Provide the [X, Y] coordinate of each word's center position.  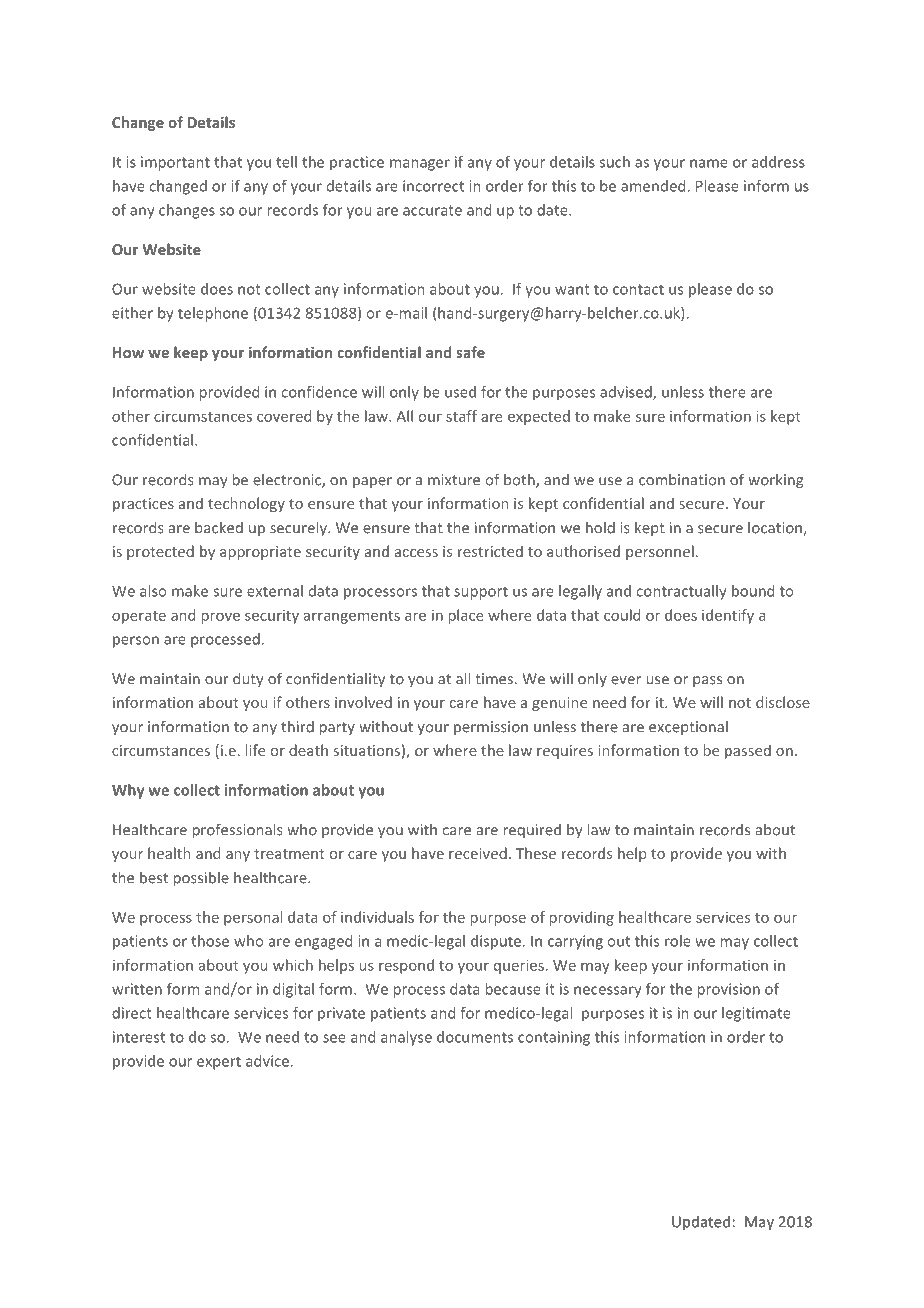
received [478, 853]
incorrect [433, 186]
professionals [238, 831]
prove [221, 618]
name [709, 163]
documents [475, 1037]
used [460, 392]
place [466, 616]
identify [728, 616]
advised [627, 393]
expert [219, 1063]
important [175, 163]
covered [284, 416]
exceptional [688, 728]
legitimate [756, 1014]
